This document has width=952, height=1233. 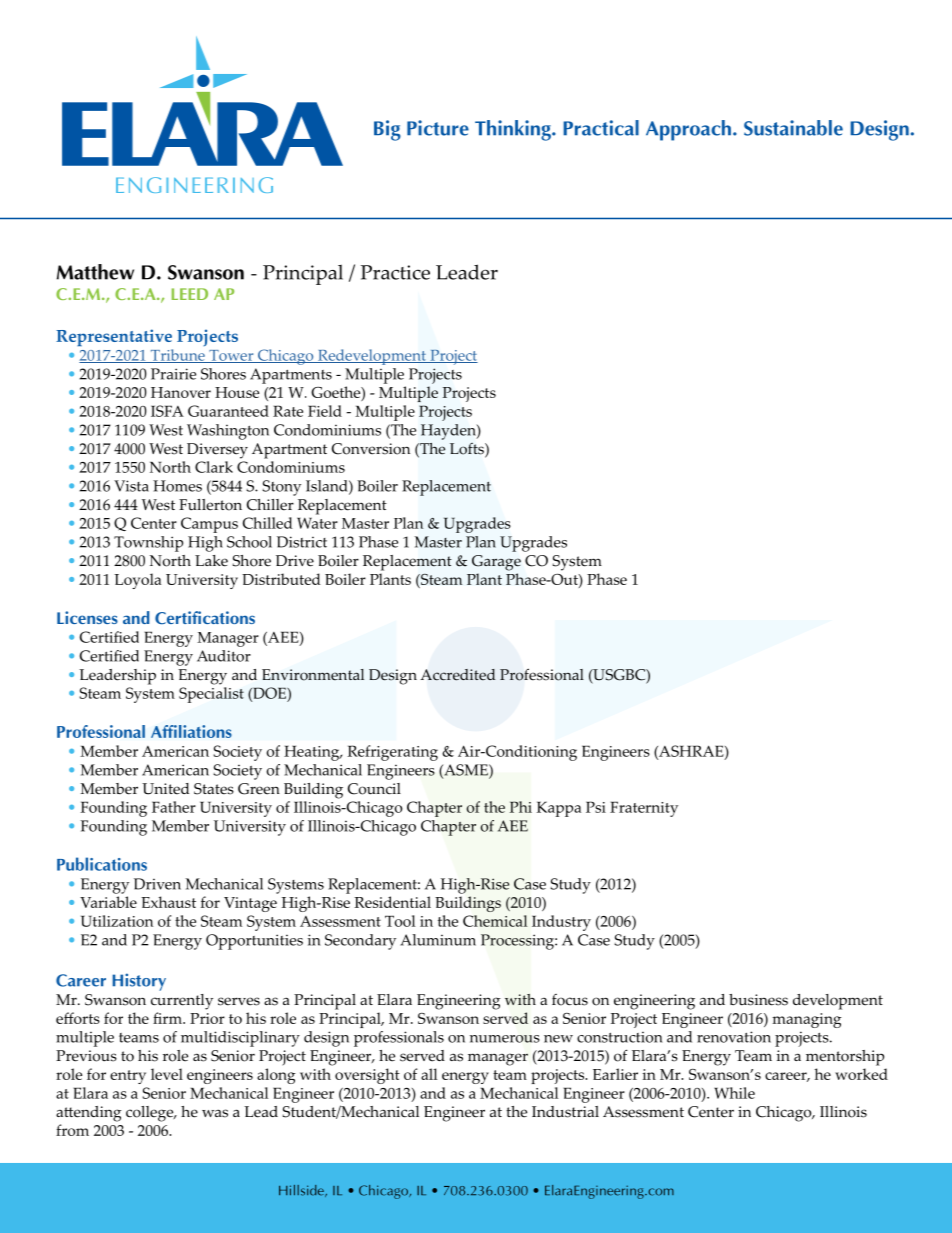 What do you see at coordinates (438, 128) in the document?
I see `Picture` at bounding box center [438, 128].
